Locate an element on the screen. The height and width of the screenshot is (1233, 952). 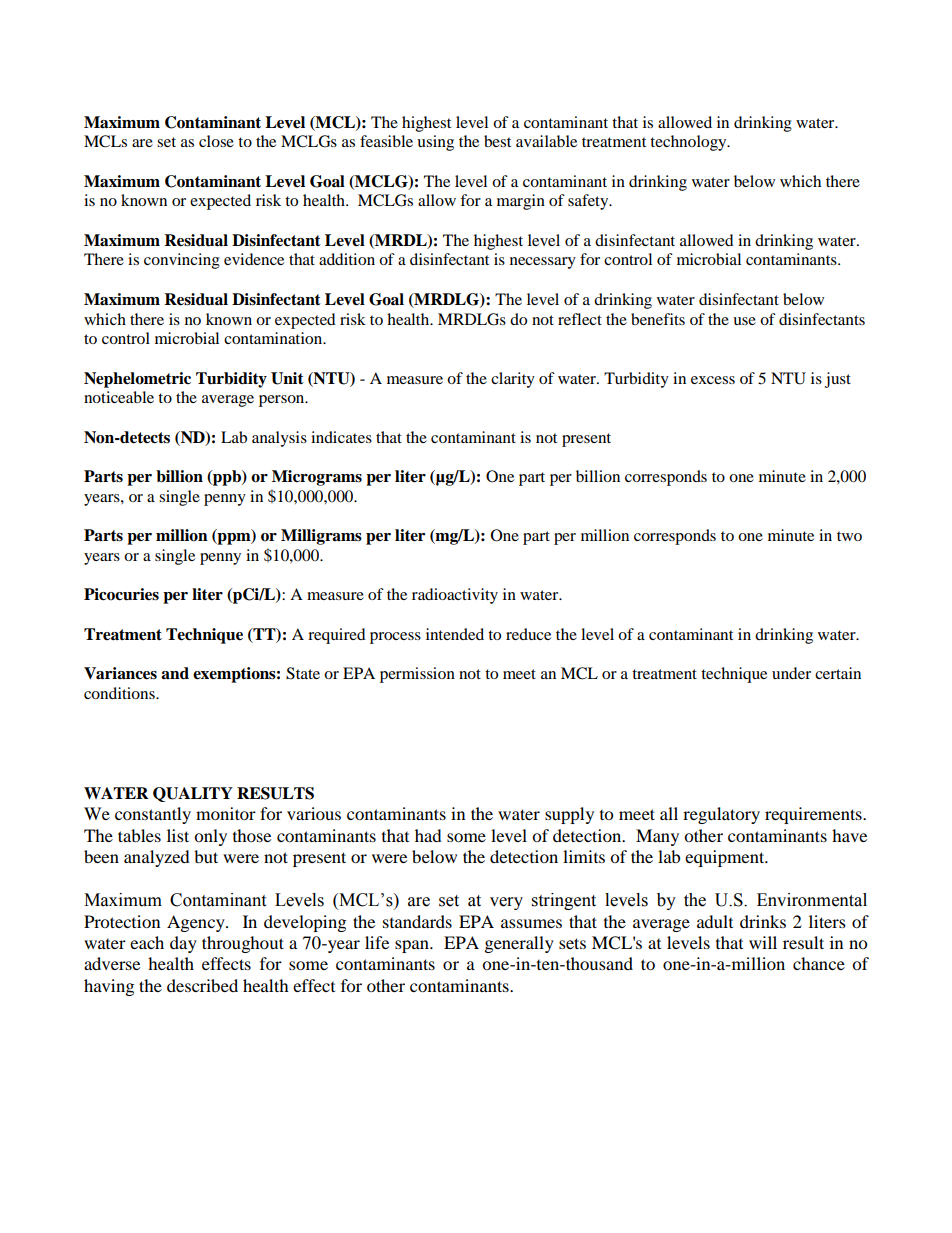
best is located at coordinates (497, 141).
